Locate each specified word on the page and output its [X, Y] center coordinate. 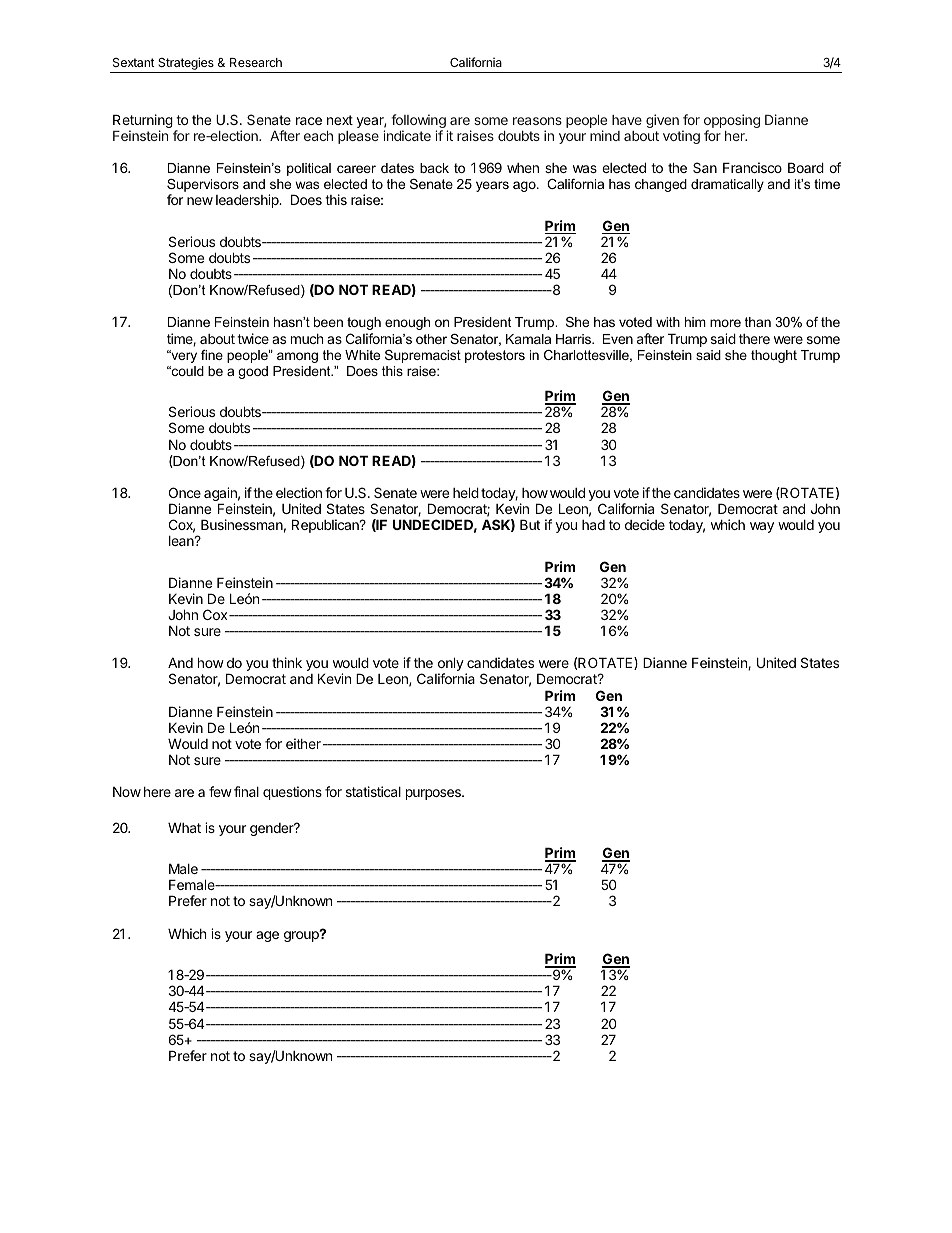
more [725, 323]
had [593, 525]
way [762, 527]
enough [407, 323]
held [466, 492]
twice [253, 338]
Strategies [186, 65]
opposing [732, 122]
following [419, 122]
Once [185, 492]
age [267, 936]
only [451, 665]
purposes [434, 794]
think [287, 662]
